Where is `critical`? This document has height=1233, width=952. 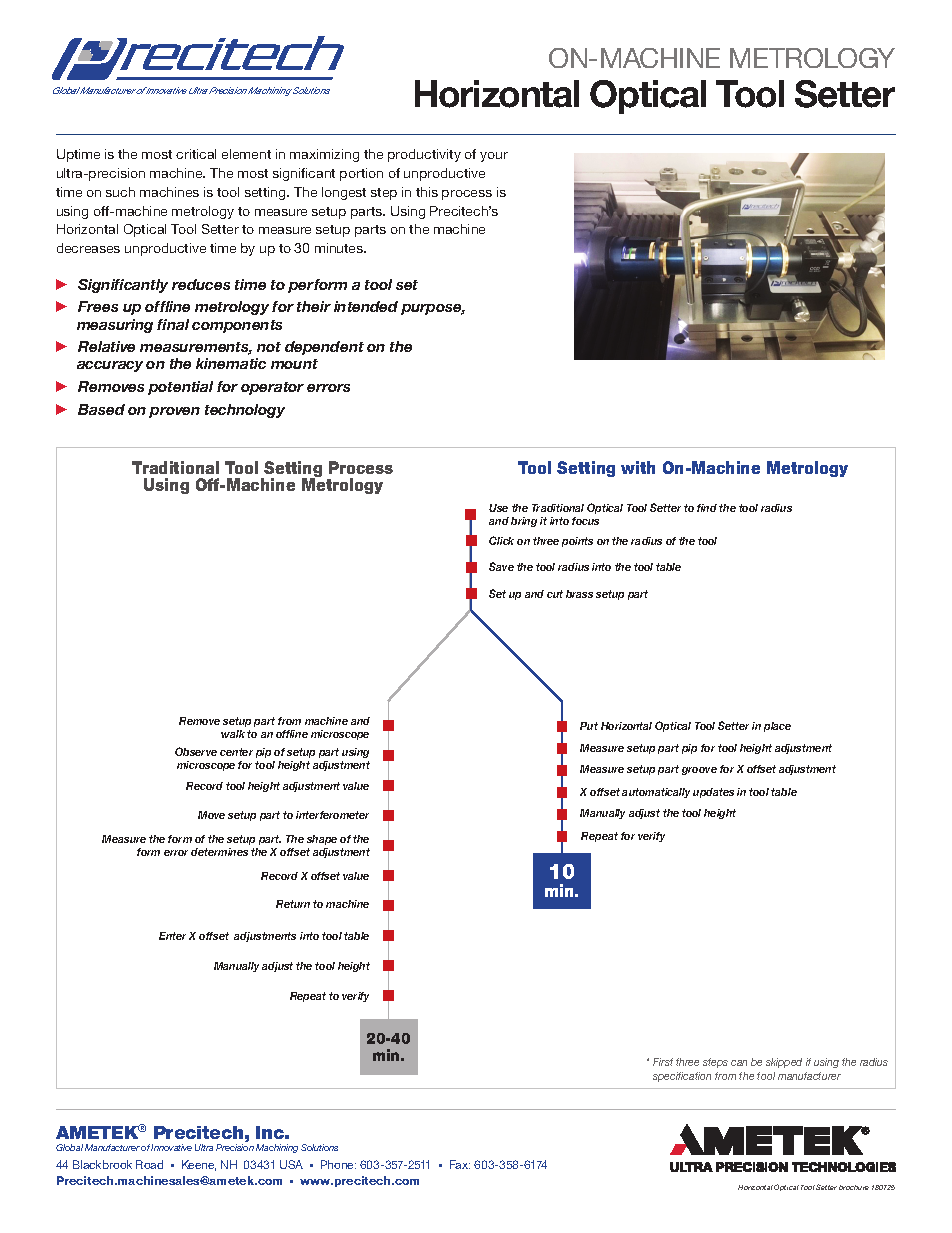 critical is located at coordinates (196, 154).
